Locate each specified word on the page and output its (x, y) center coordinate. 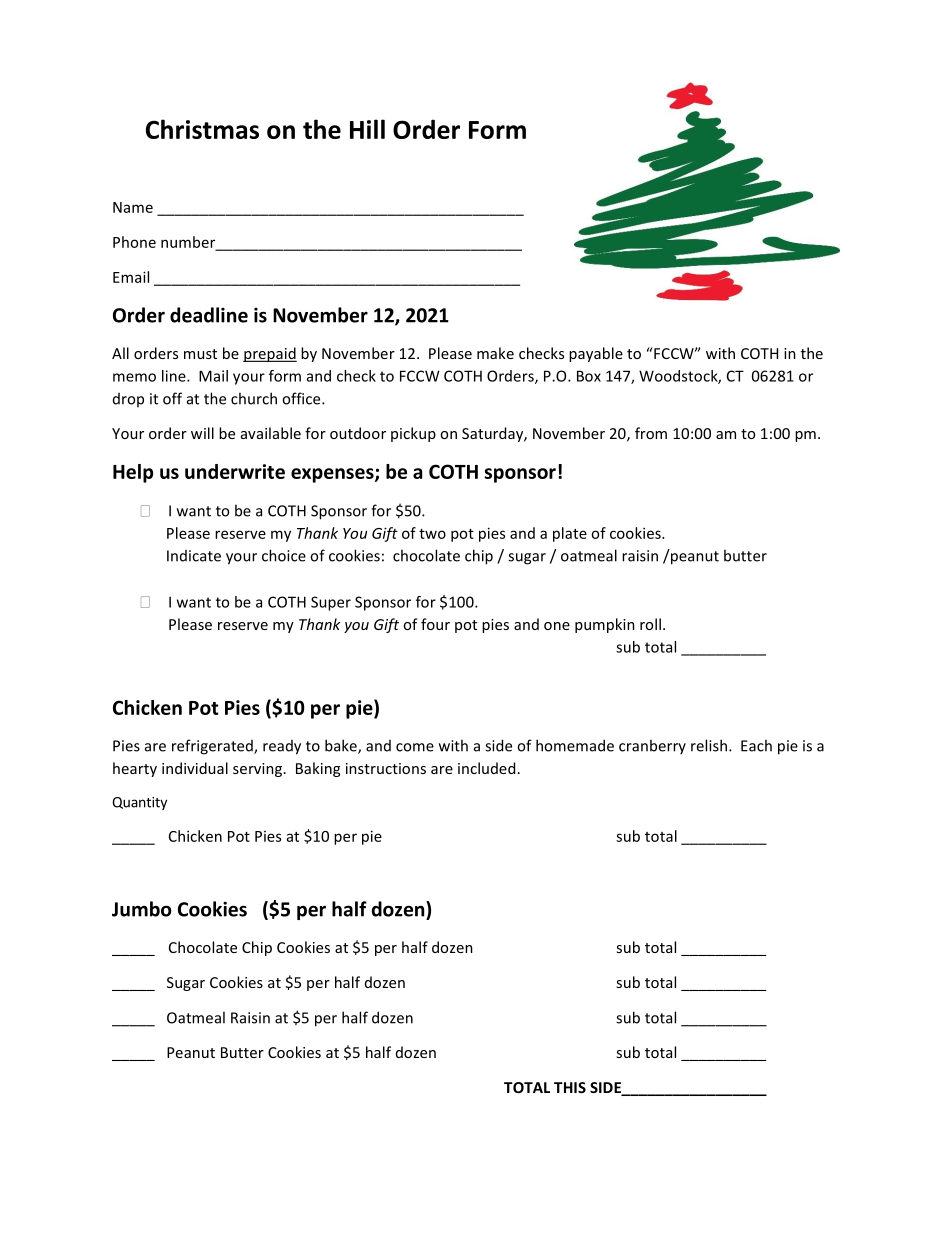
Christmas (202, 129)
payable (596, 354)
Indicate (194, 556)
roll (650, 624)
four (435, 624)
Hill (367, 129)
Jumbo (141, 909)
